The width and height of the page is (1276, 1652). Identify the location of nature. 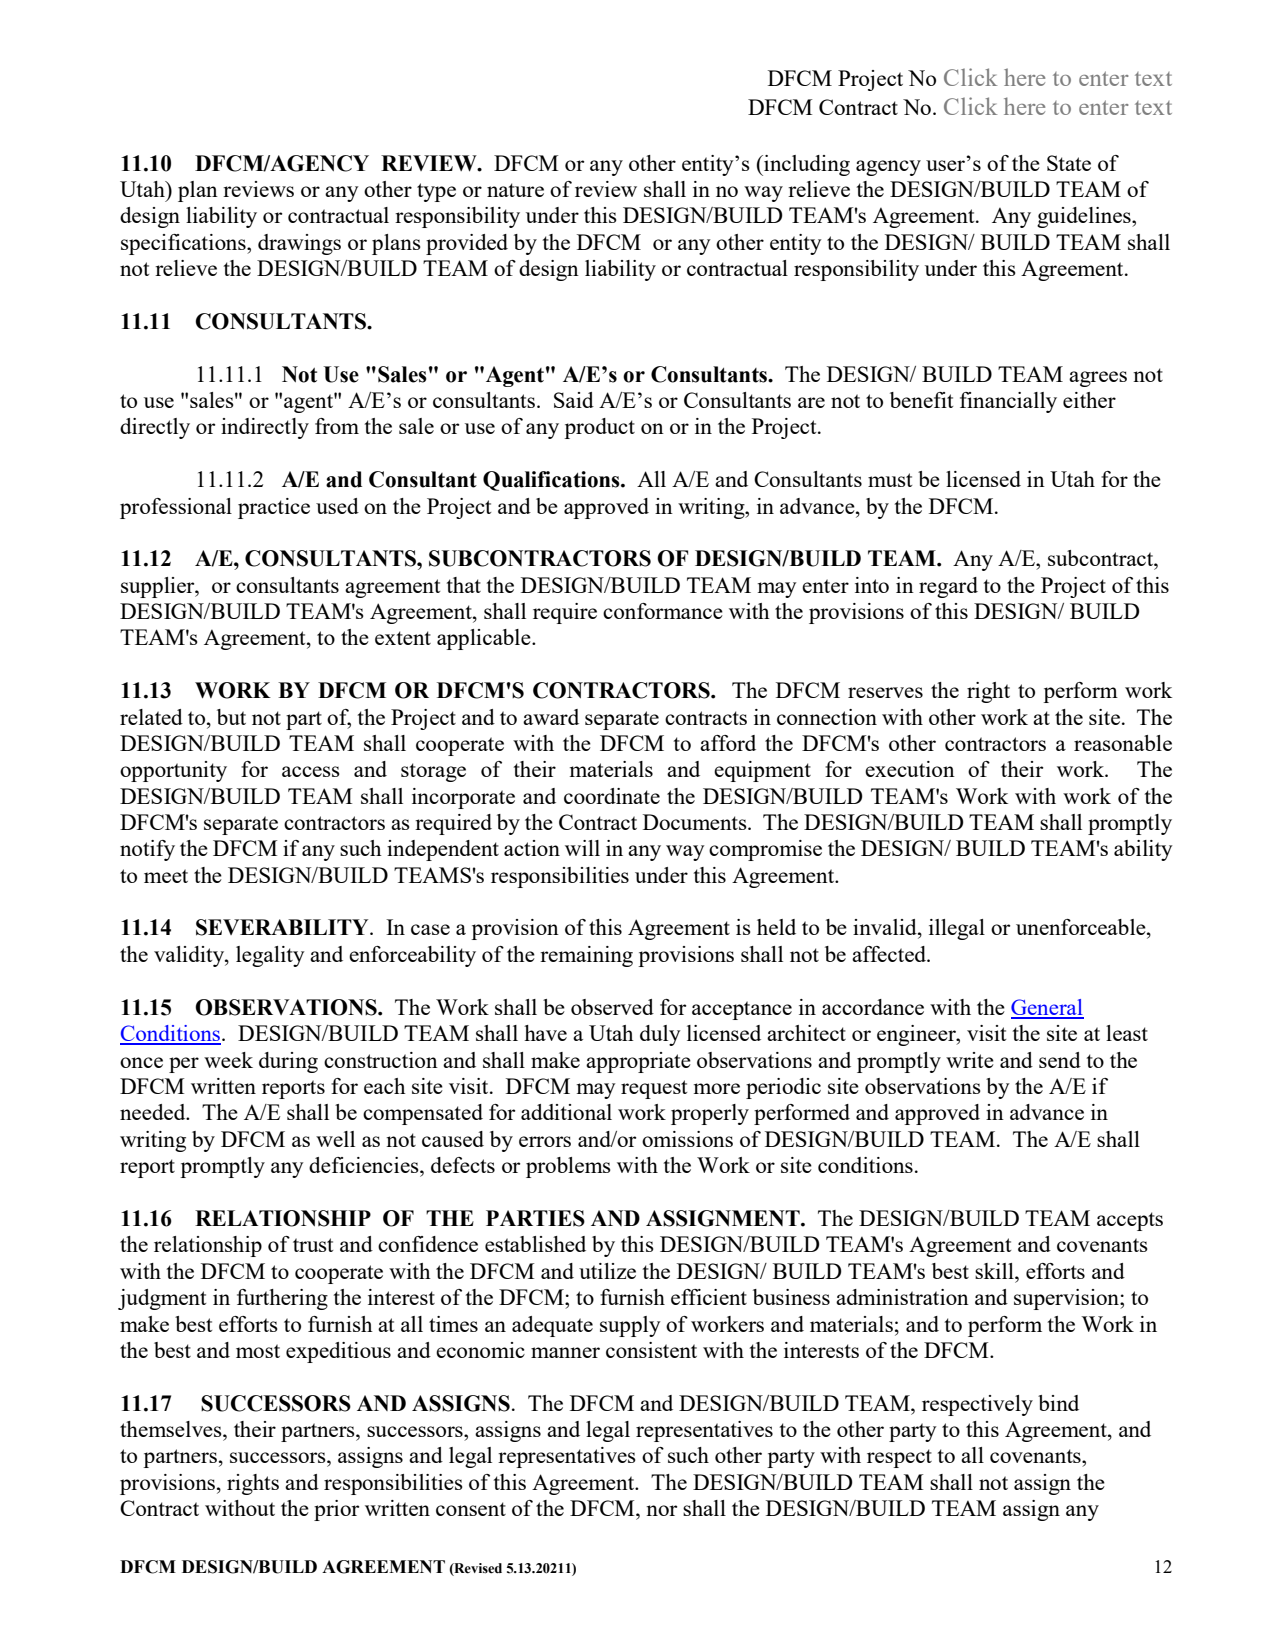
(515, 190).
